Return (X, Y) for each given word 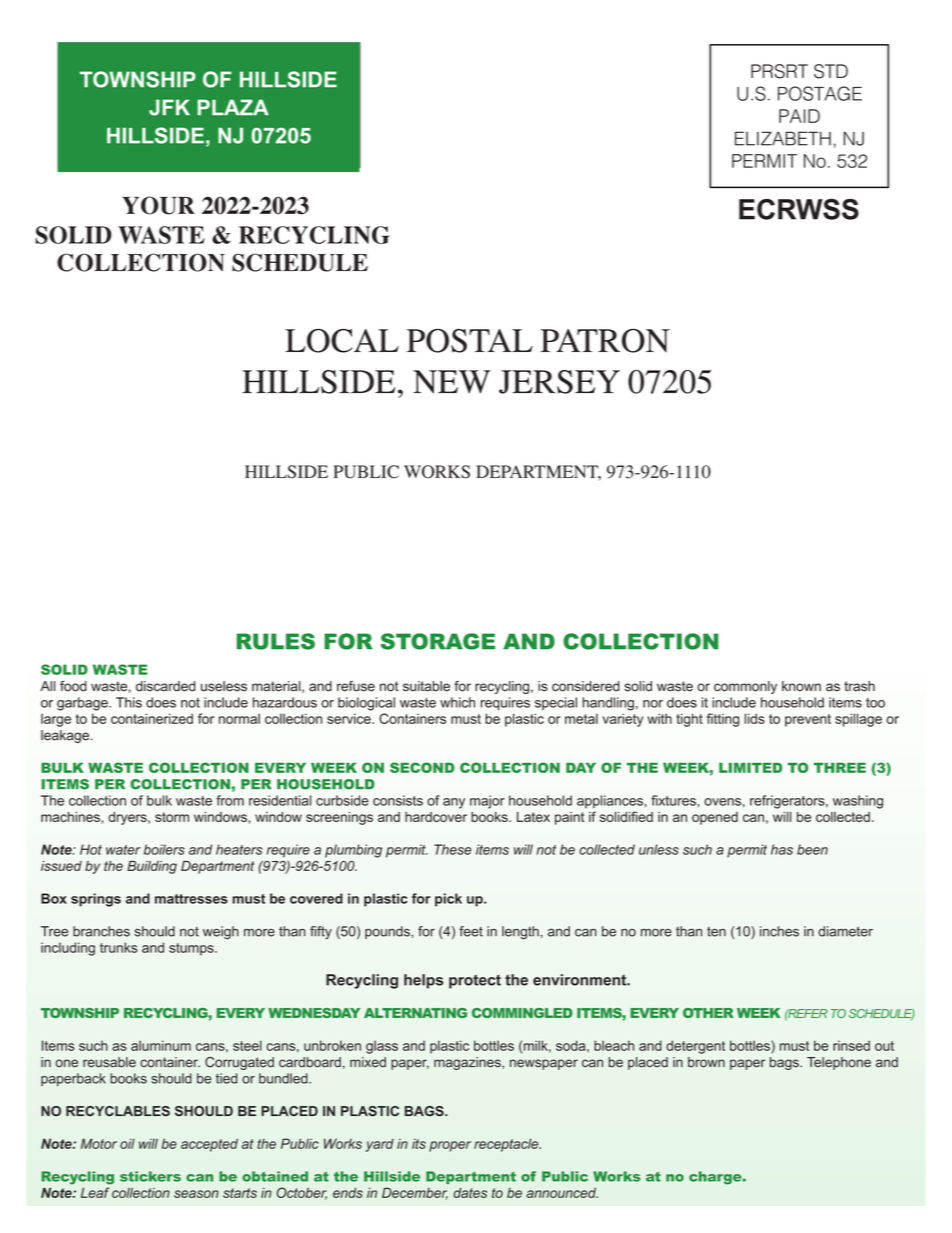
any (454, 803)
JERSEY (559, 382)
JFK (169, 107)
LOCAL (342, 341)
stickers (150, 1176)
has (782, 849)
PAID (799, 116)
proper (450, 1146)
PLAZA (233, 107)
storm (172, 817)
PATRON (605, 341)
